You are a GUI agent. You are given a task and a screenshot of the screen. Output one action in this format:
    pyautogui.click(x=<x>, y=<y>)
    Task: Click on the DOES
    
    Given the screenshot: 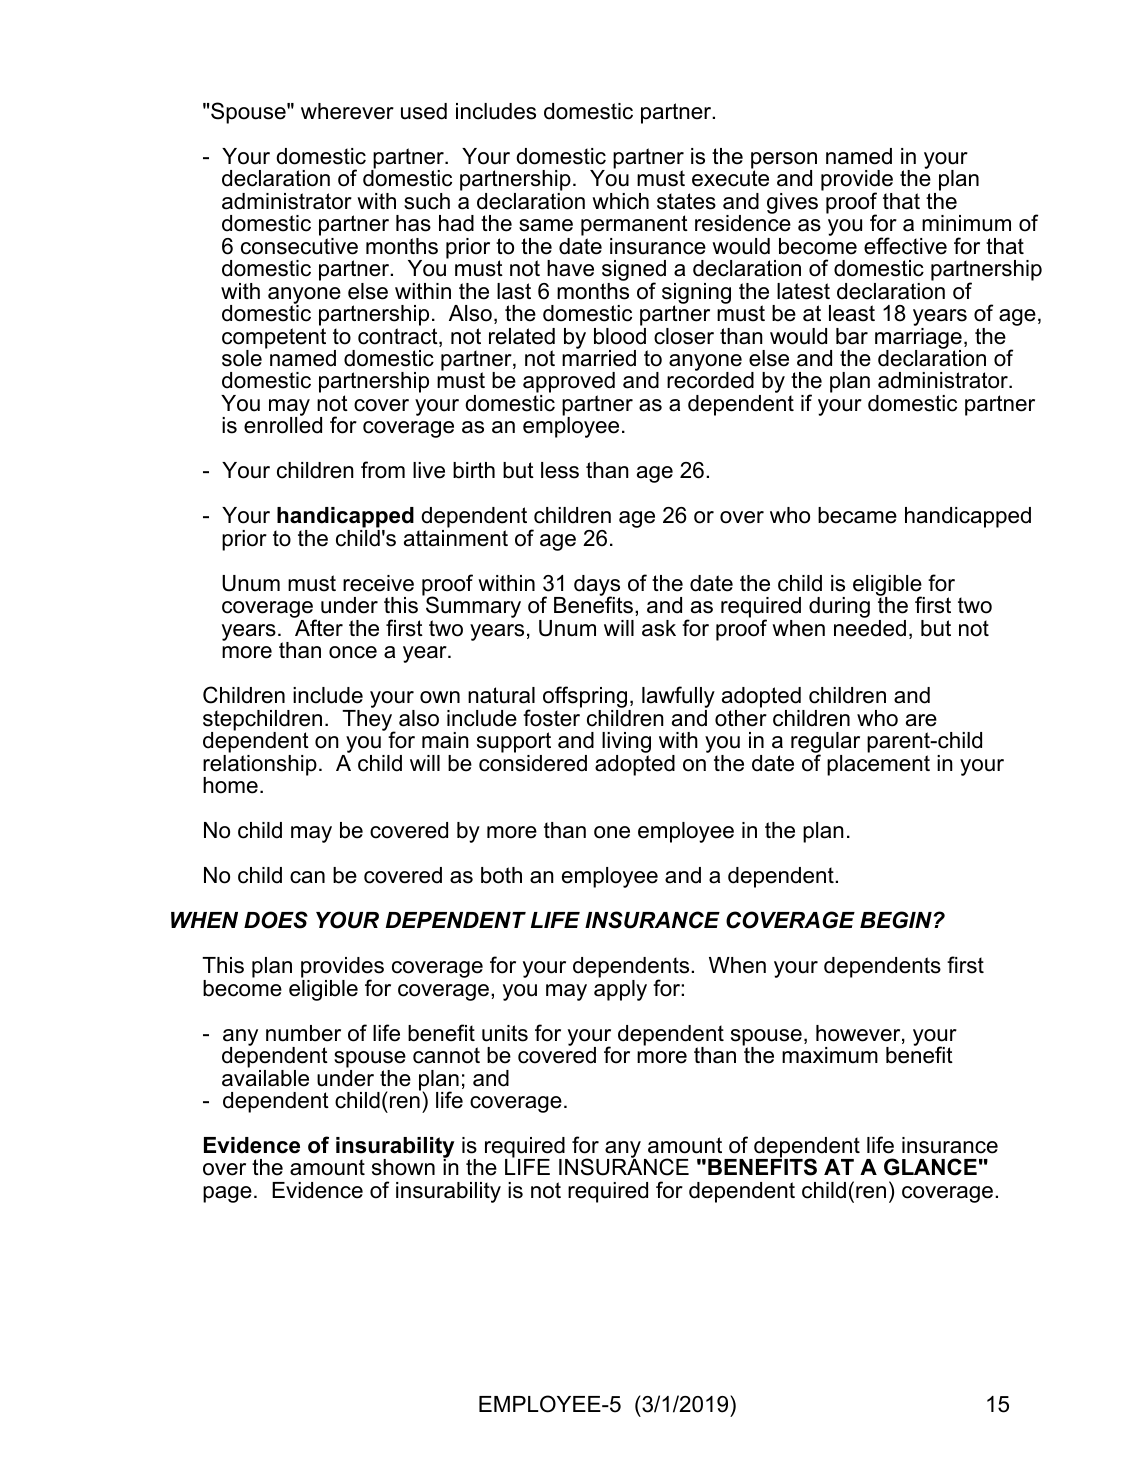 What is the action you would take?
    pyautogui.click(x=276, y=920)
